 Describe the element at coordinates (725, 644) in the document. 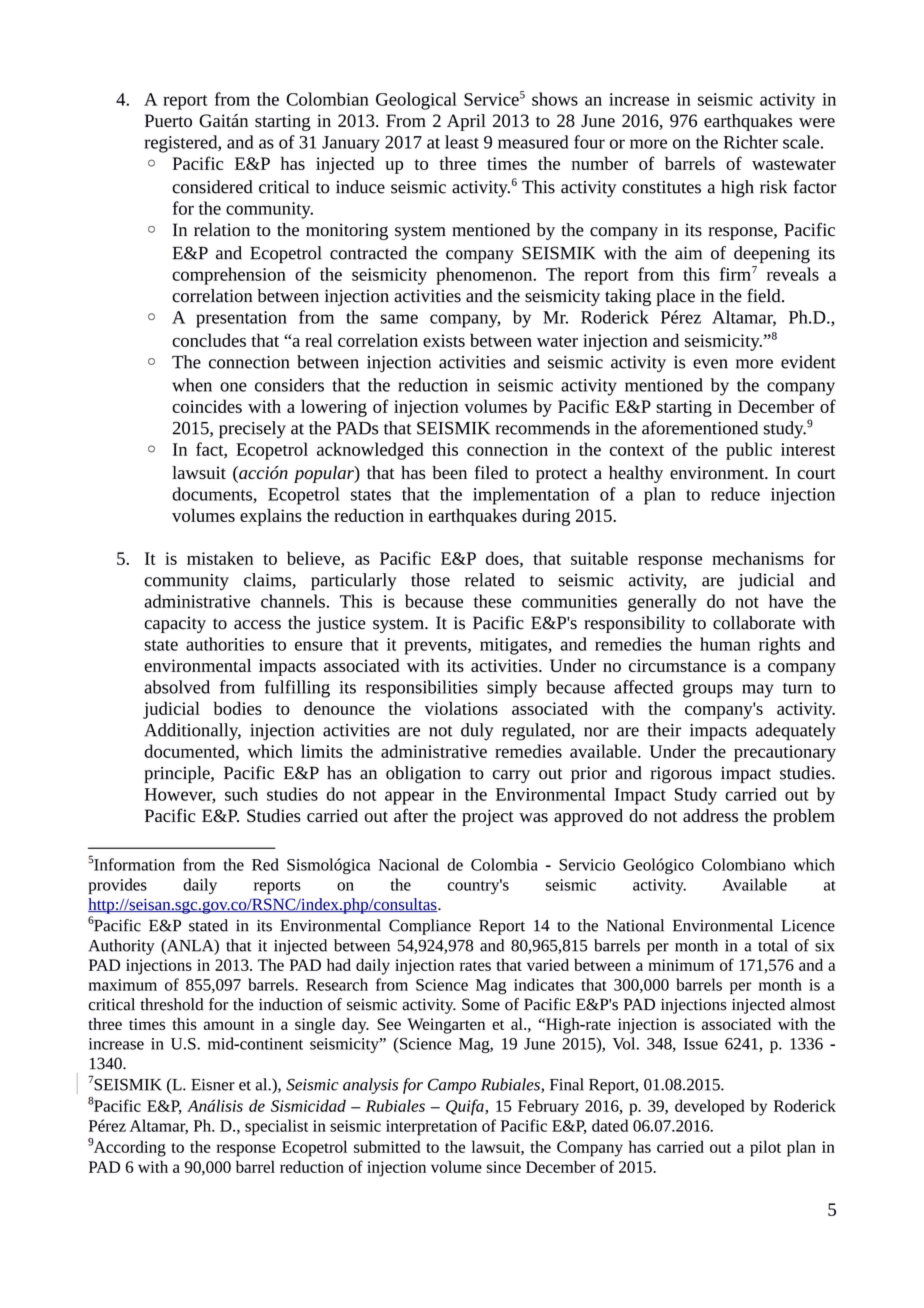

I see `human` at that location.
